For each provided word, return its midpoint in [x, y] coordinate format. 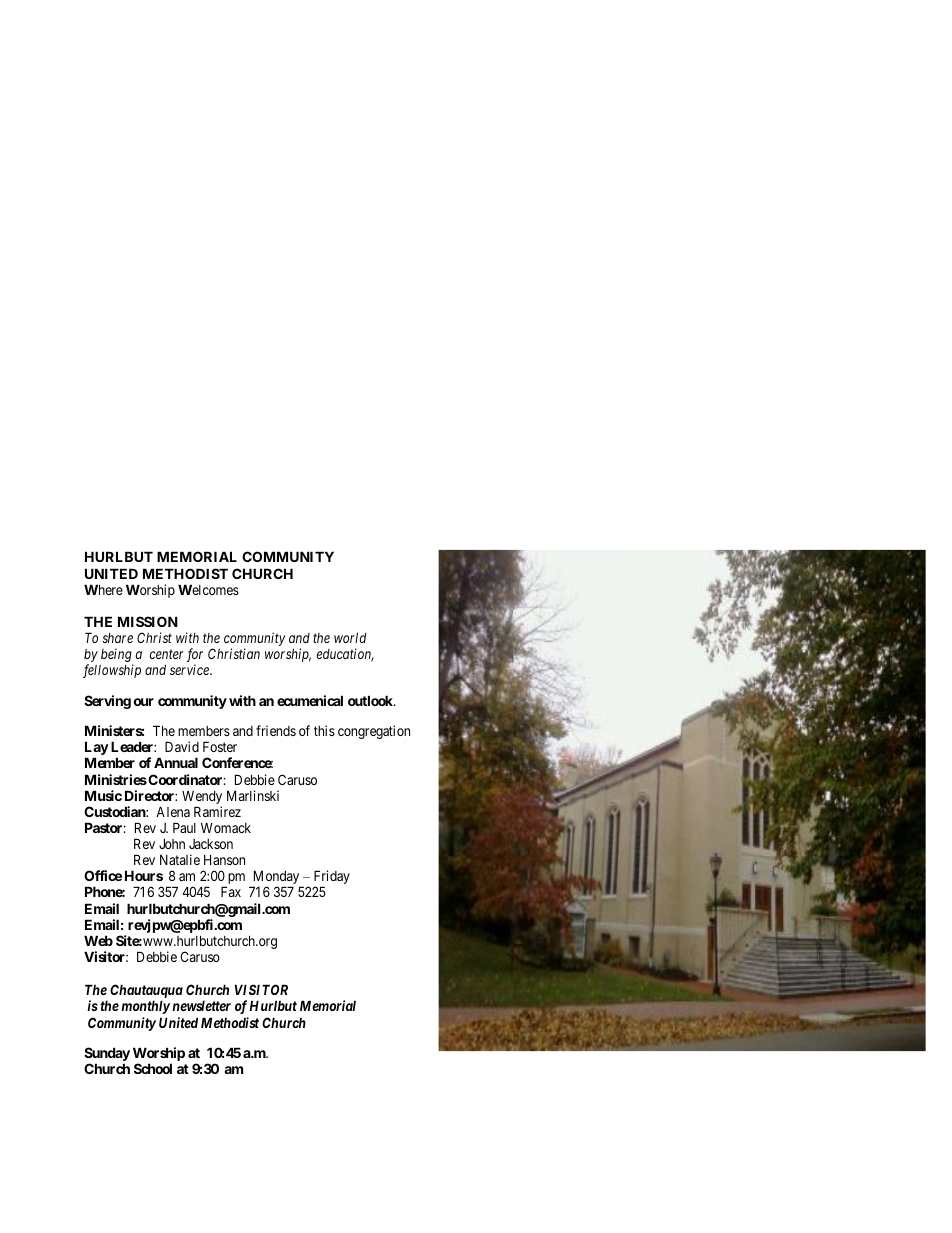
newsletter [201, 1005]
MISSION [148, 621]
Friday [332, 878]
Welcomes [208, 589]
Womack [226, 827]
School [153, 1068]
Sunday [107, 1055]
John [172, 843]
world [350, 637]
